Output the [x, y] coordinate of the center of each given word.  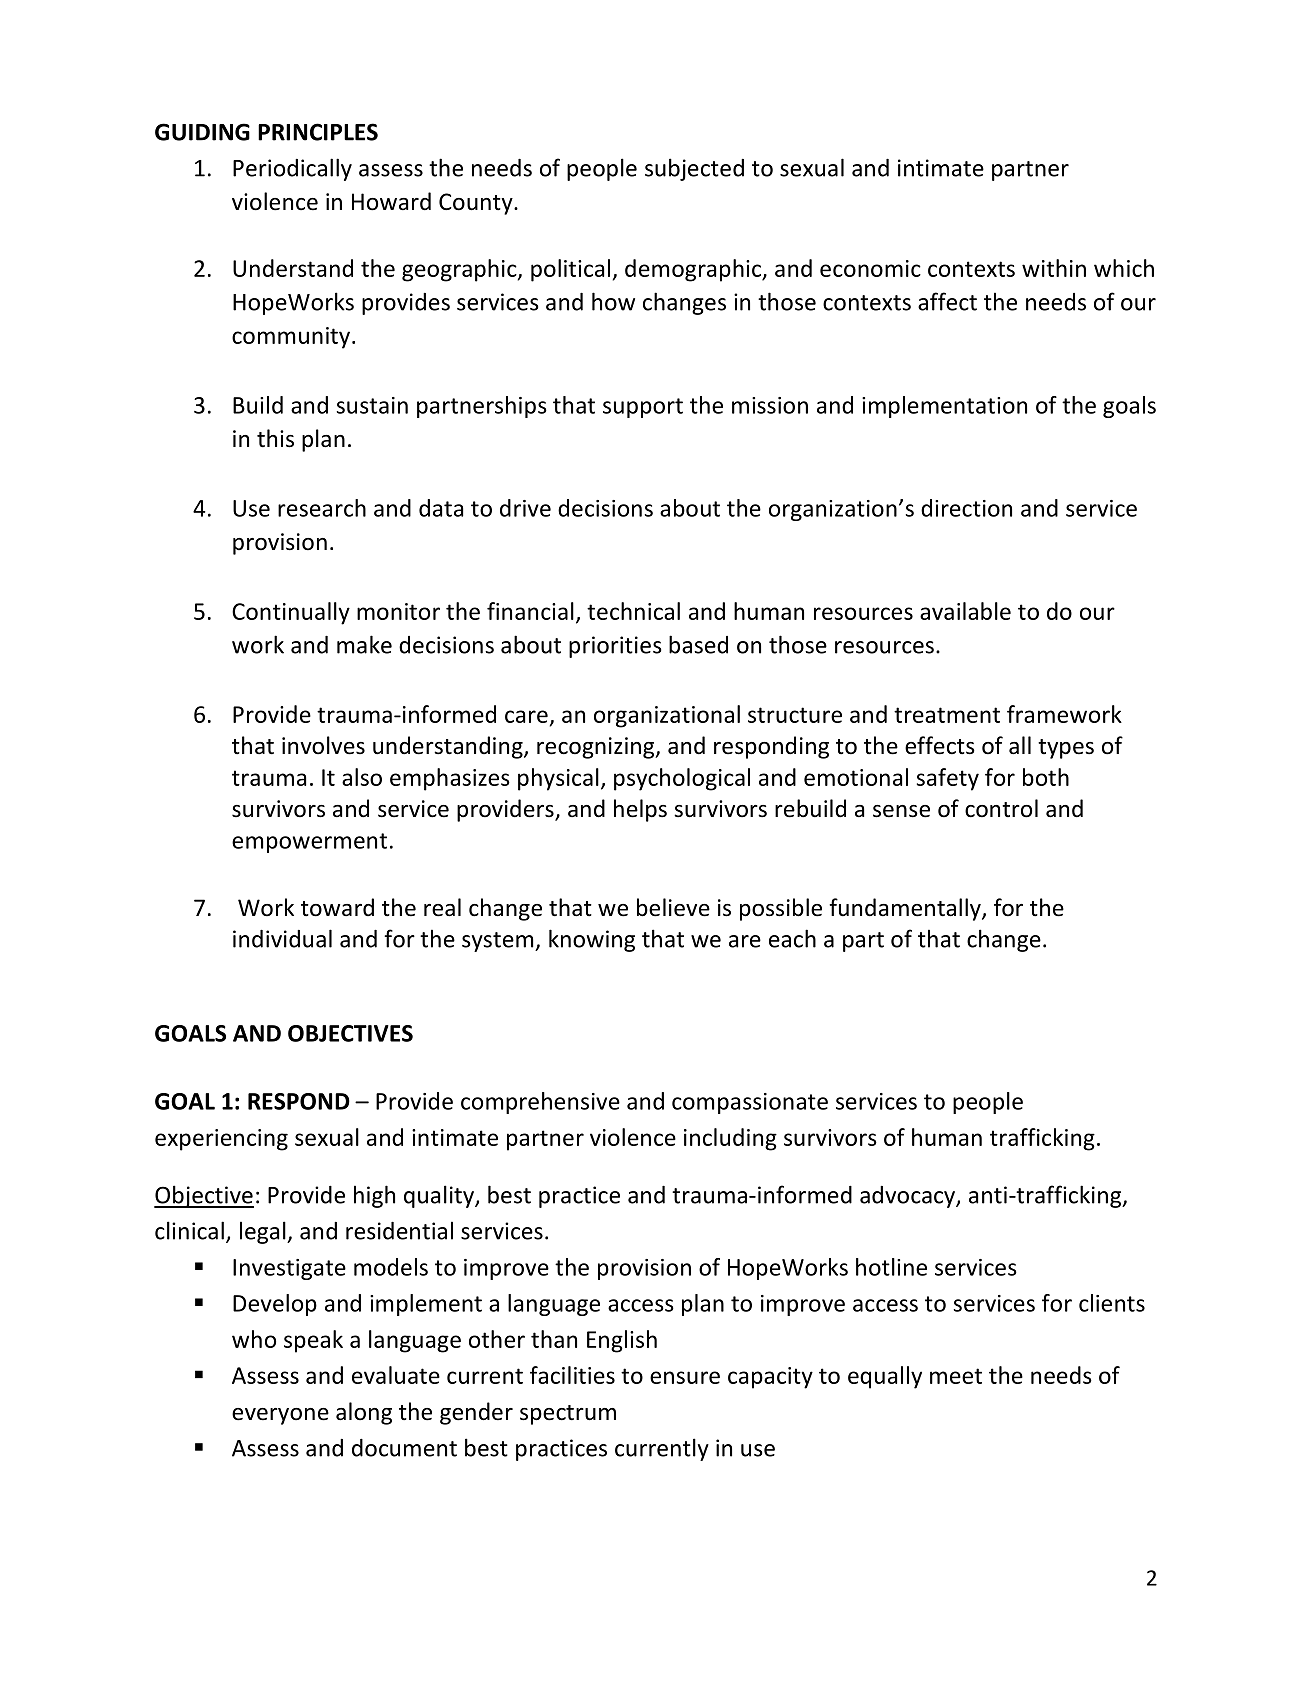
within [1054, 268]
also [362, 777]
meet [956, 1376]
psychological [682, 779]
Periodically [292, 169]
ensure [685, 1377]
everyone [280, 1416]
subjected [694, 169]
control [1001, 808]
